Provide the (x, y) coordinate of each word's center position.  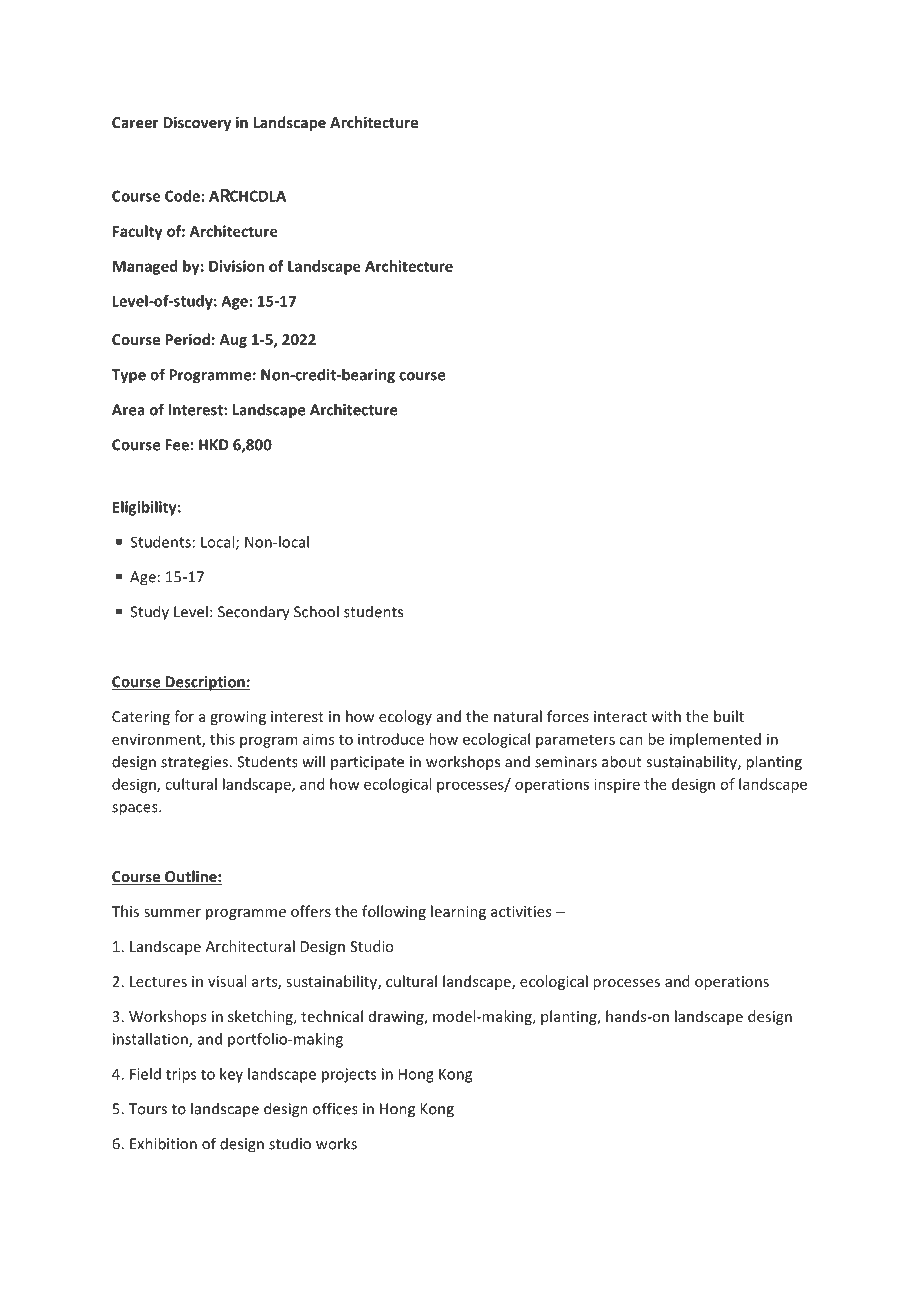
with (666, 716)
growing (238, 718)
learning (458, 912)
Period (187, 339)
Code (182, 196)
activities (521, 911)
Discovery (197, 123)
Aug (233, 341)
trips (181, 1075)
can (631, 740)
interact (620, 716)
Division (236, 266)
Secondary (254, 613)
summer (172, 913)
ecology (405, 717)
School (316, 611)
